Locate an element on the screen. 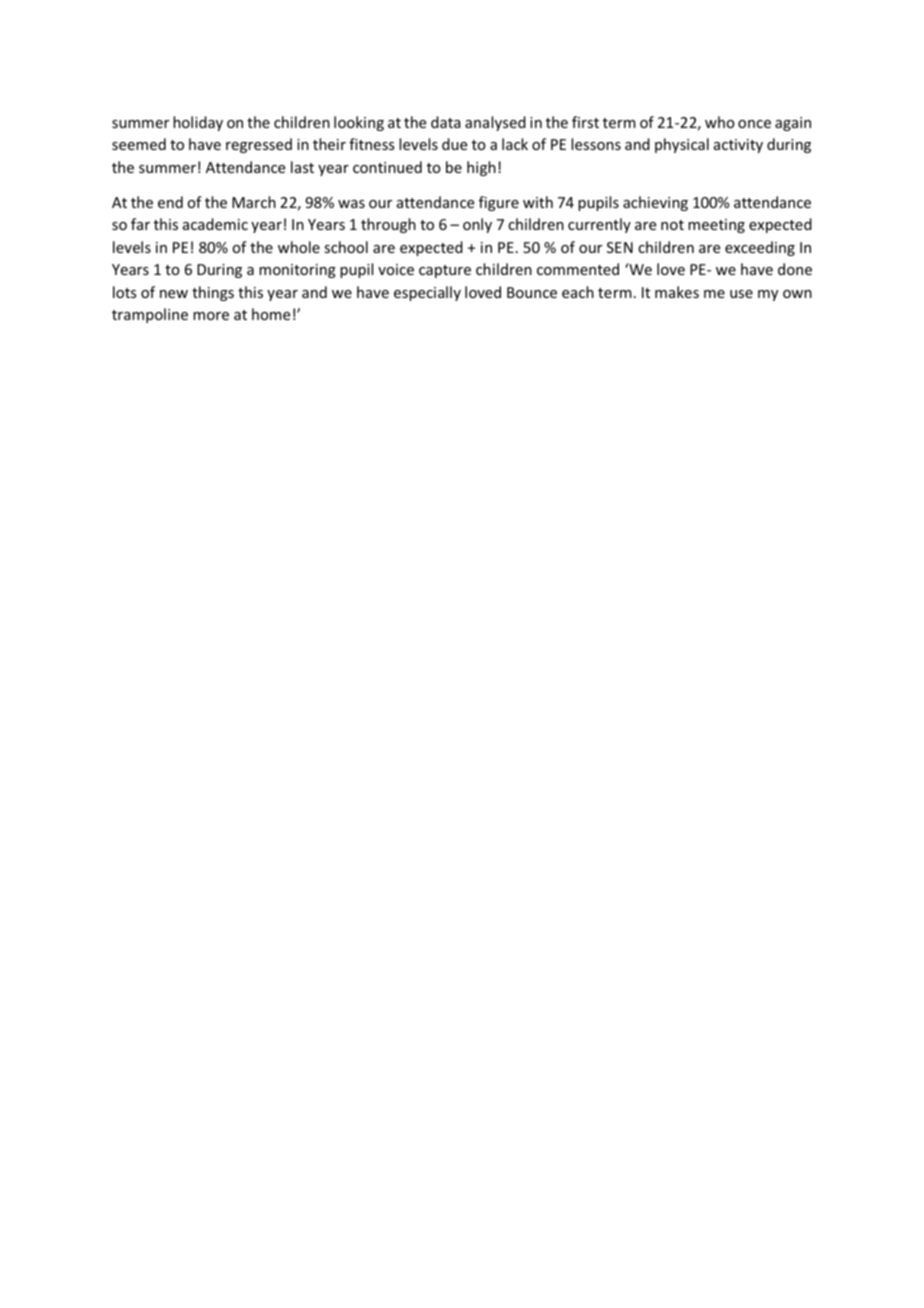  more is located at coordinates (211, 316).
